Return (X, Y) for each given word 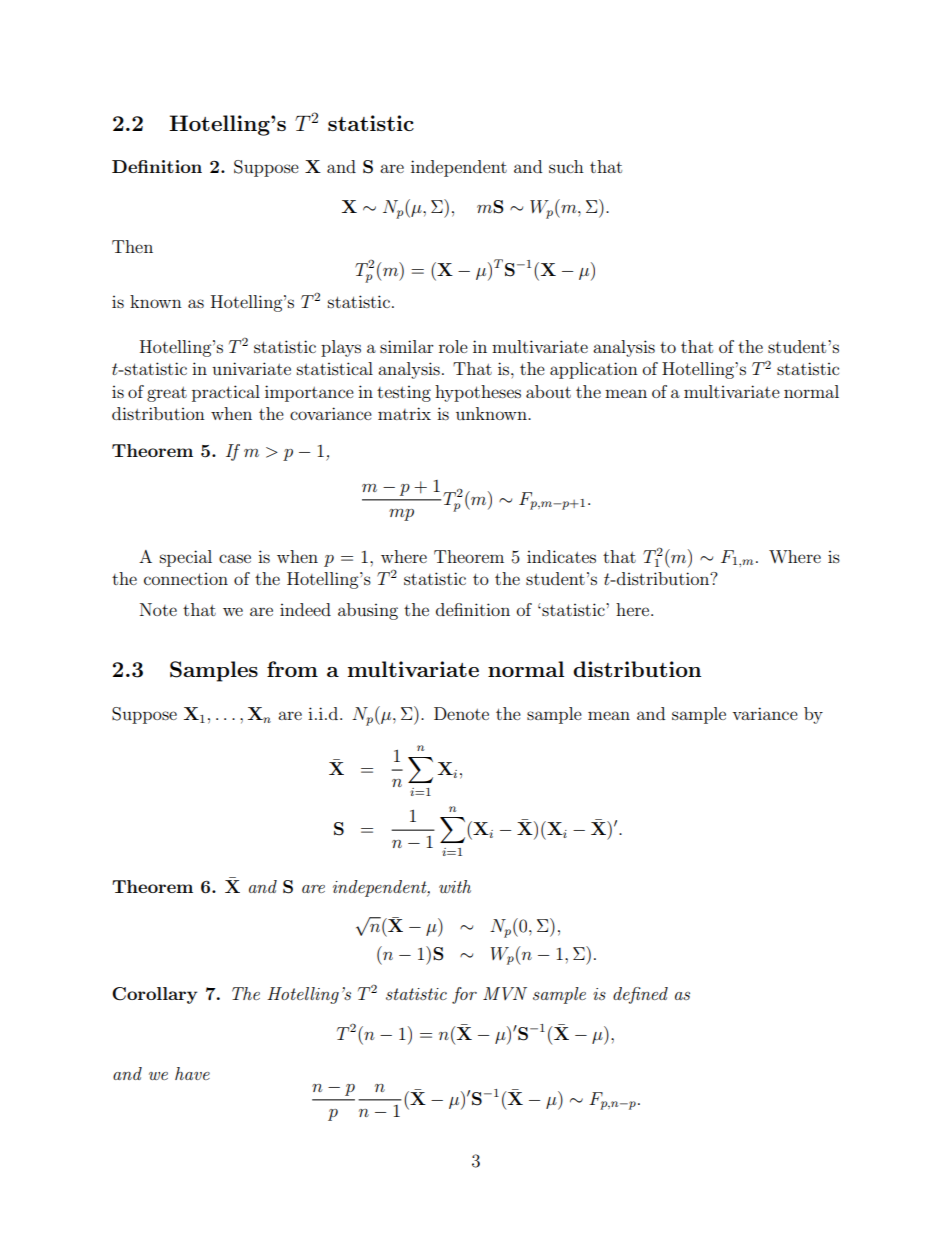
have (192, 1073)
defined (640, 995)
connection (186, 579)
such (566, 166)
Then (132, 246)
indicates (561, 556)
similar (407, 346)
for (464, 995)
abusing (368, 611)
